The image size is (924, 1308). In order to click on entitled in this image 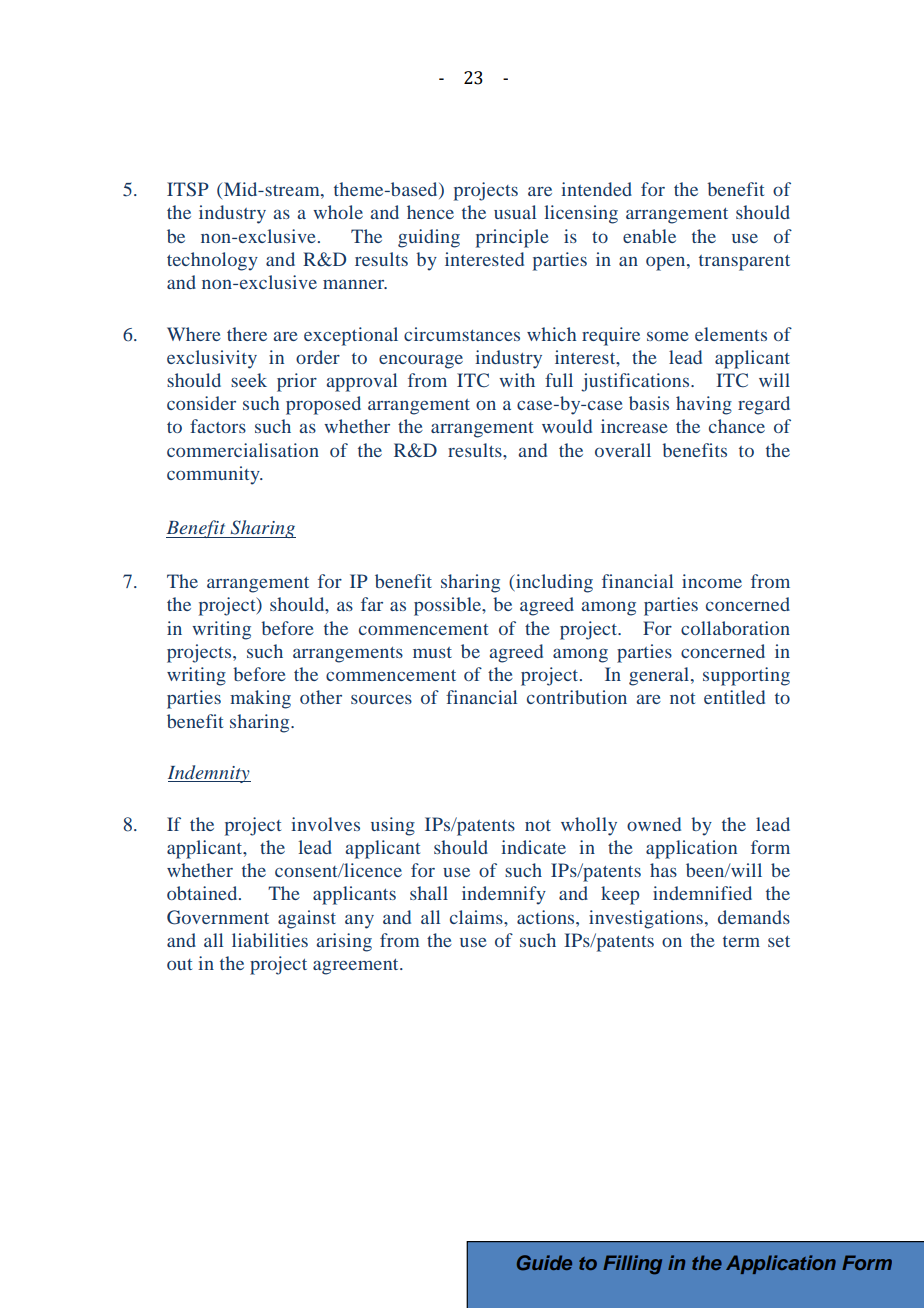, I will do `click(734, 697)`.
